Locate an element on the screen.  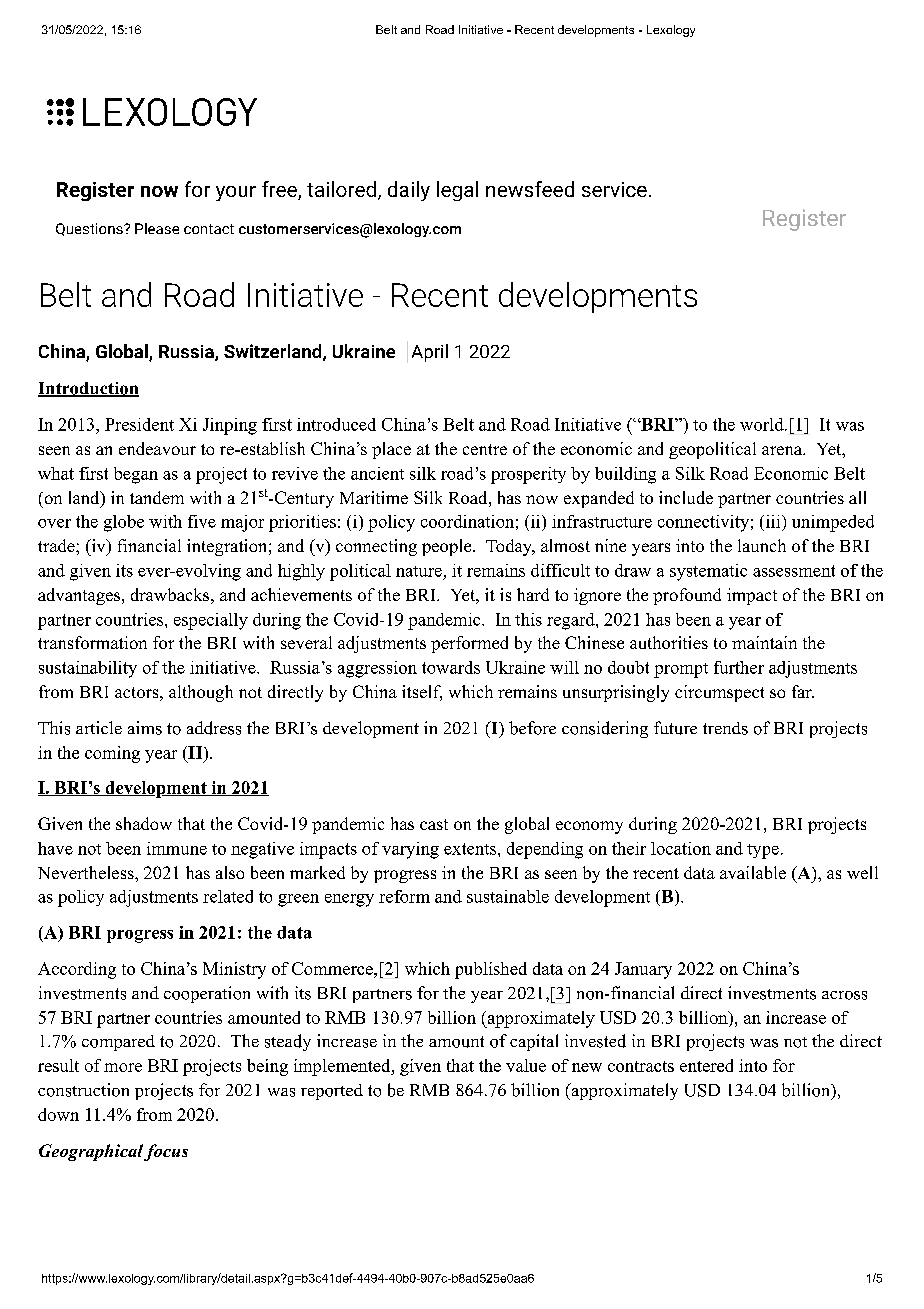
although is located at coordinates (201, 693).
